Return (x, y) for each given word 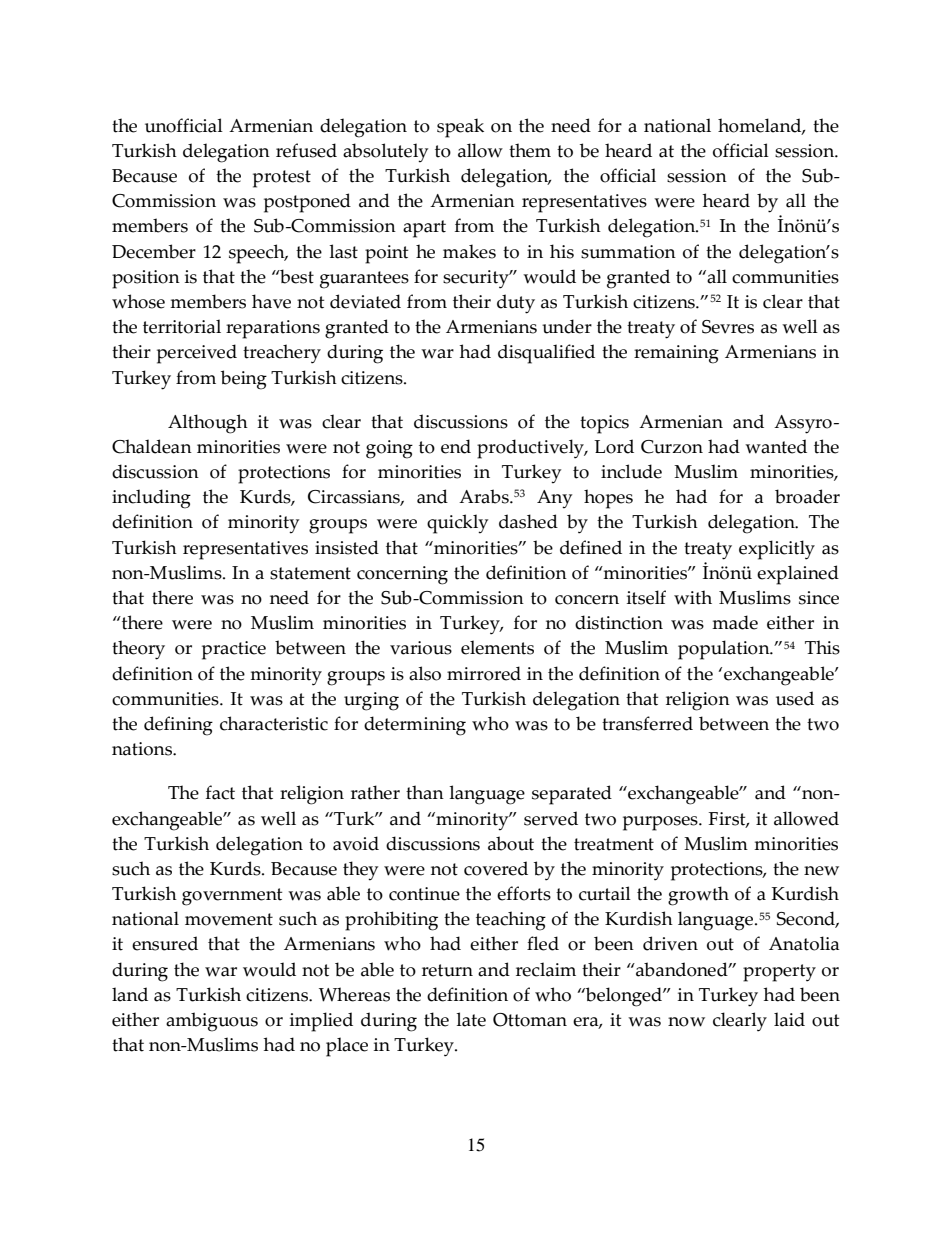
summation (628, 252)
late (471, 1019)
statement (310, 573)
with (693, 597)
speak (460, 128)
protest (282, 179)
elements (497, 647)
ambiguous (212, 1022)
